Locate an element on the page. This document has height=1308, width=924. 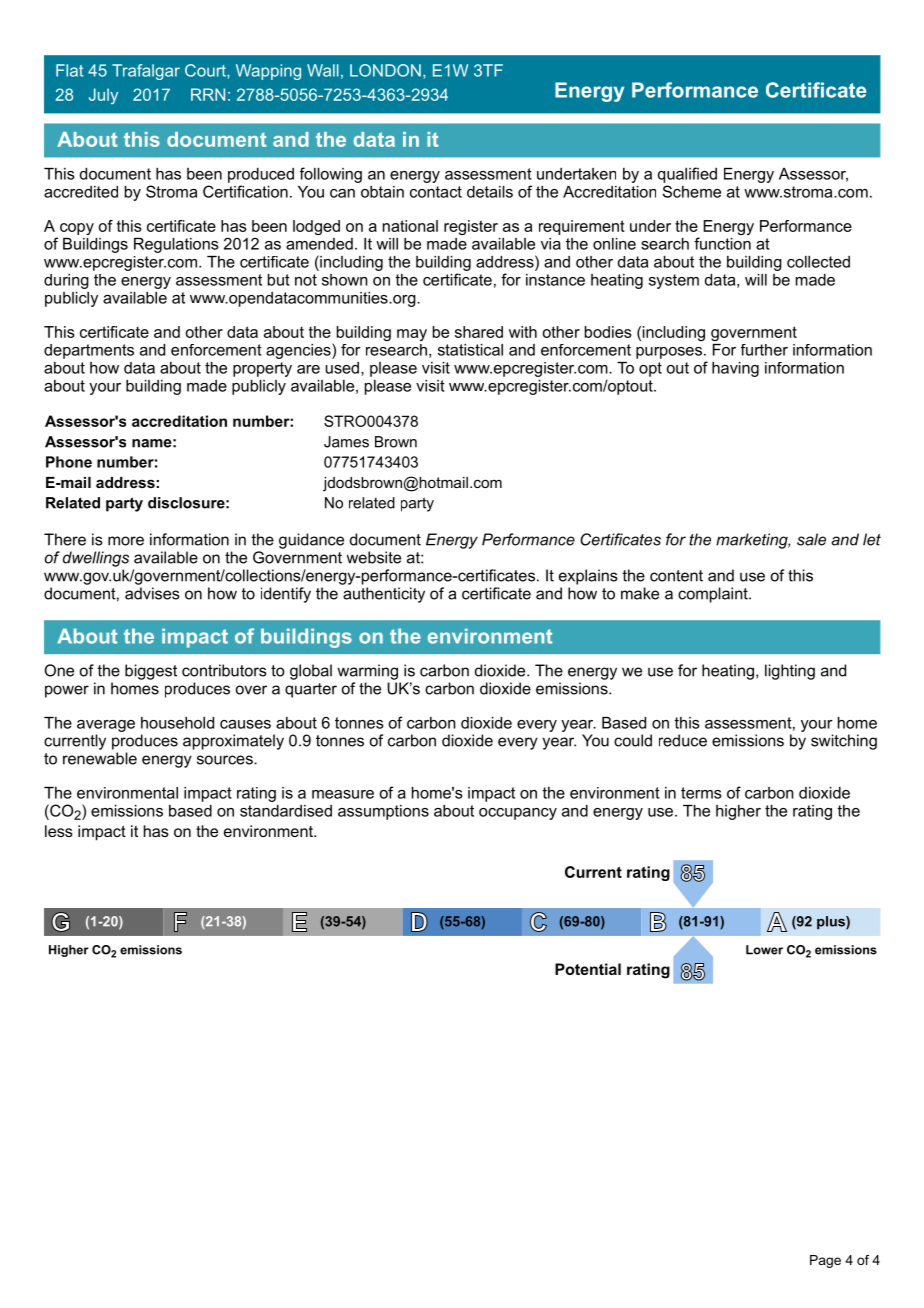
biggest is located at coordinates (151, 672).
